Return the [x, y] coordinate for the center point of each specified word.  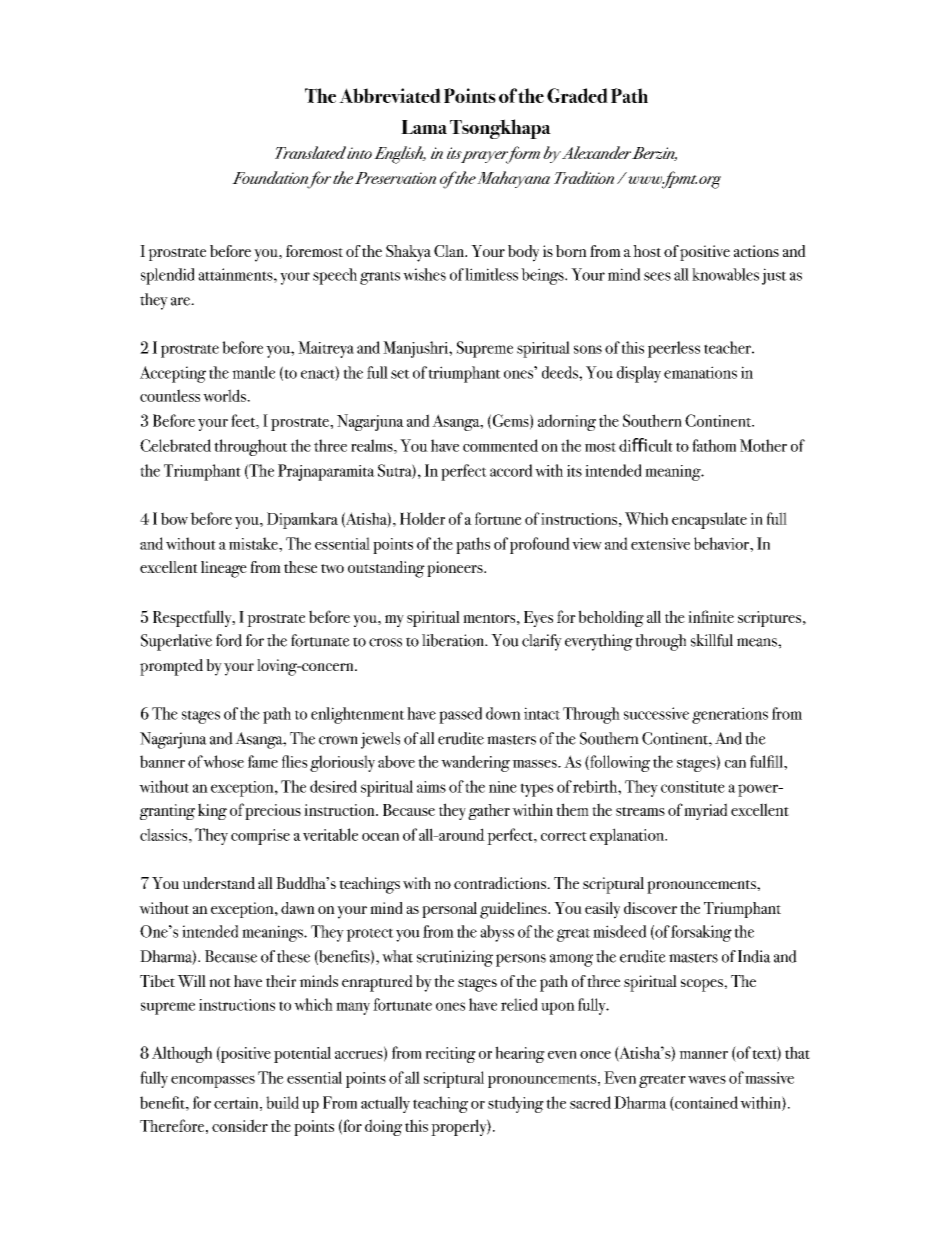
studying [516, 1104]
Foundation [270, 177]
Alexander [596, 152]
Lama [424, 127]
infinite [711, 616]
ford [229, 640]
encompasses [213, 1081]
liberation [454, 640]
